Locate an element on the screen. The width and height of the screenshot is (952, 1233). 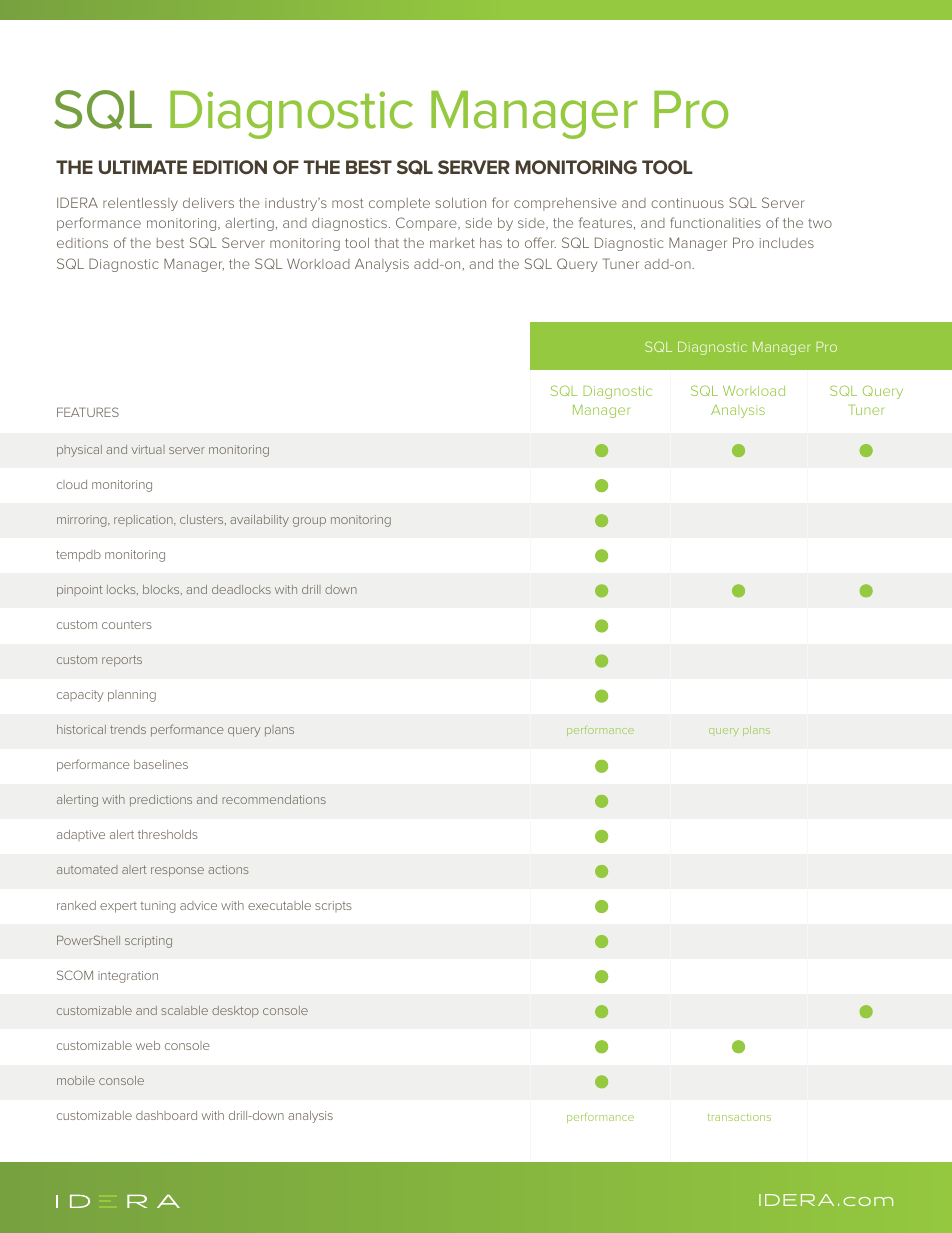
desktop is located at coordinates (235, 1012).
